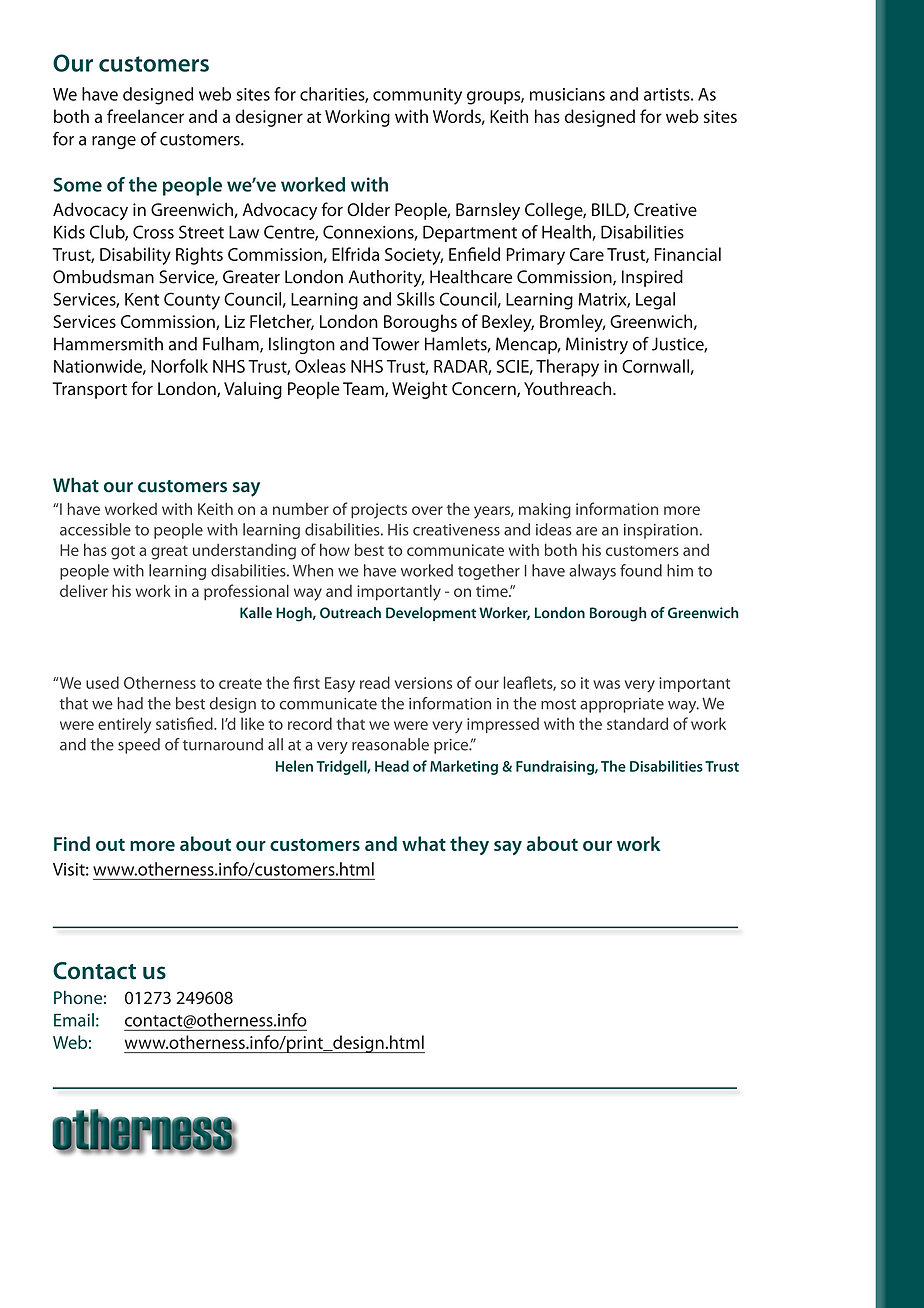 The width and height of the document is (924, 1308). I want to click on how, so click(335, 549).
